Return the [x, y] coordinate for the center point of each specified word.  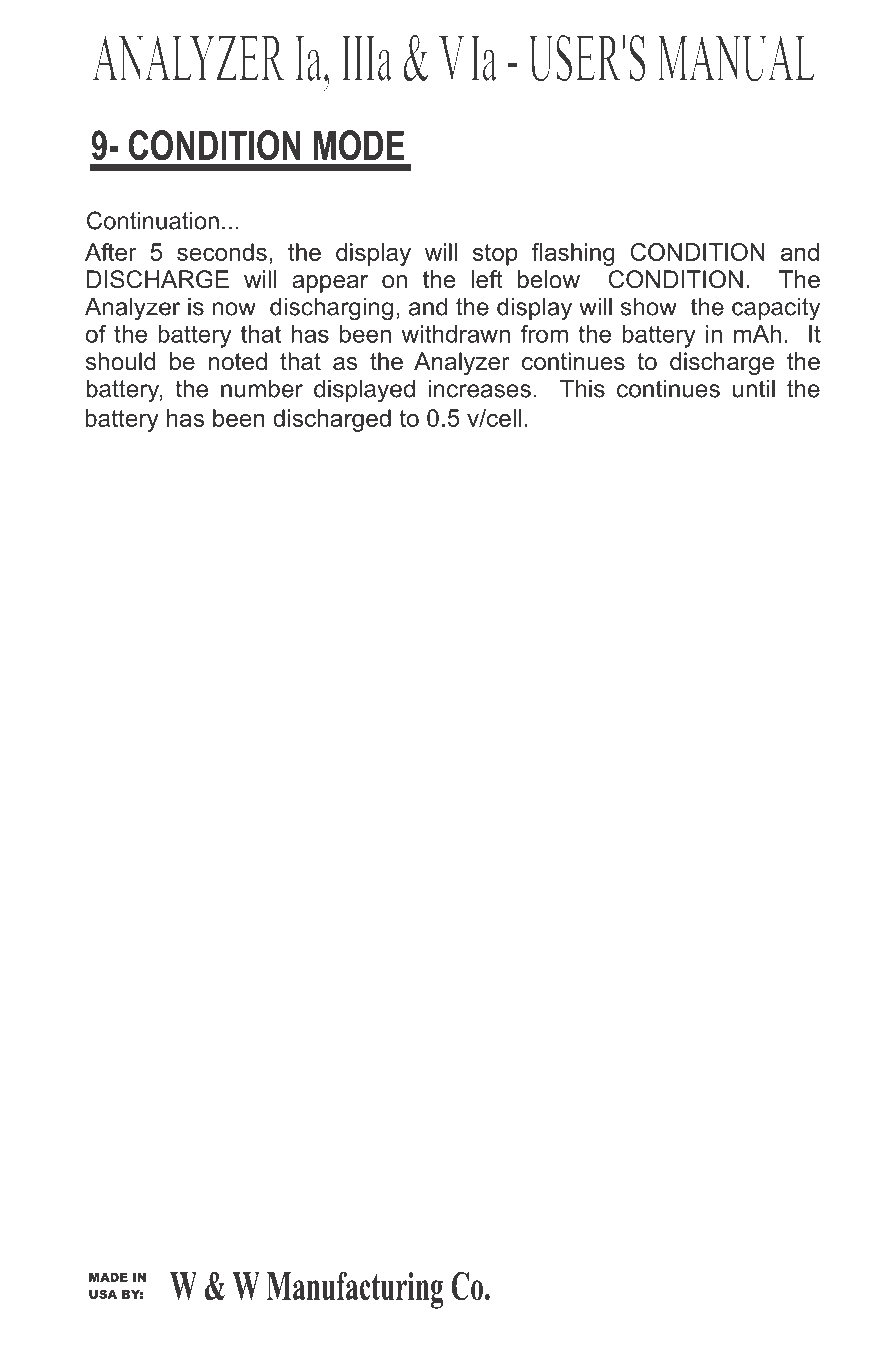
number [262, 388]
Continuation [153, 220]
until [754, 388]
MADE [108, 1277]
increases [479, 388]
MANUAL [736, 58]
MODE [359, 145]
